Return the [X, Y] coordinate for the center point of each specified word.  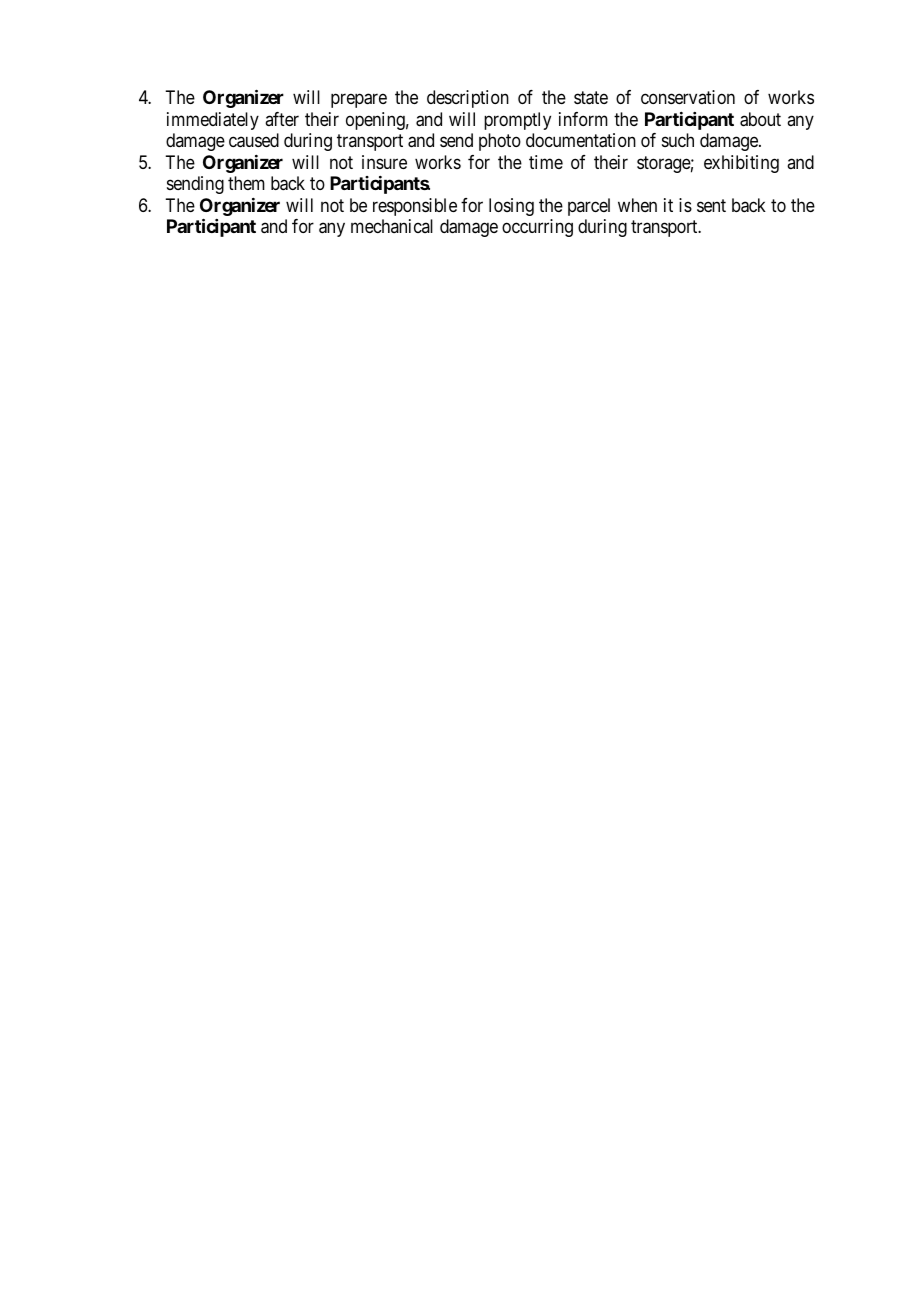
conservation [688, 97]
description [468, 99]
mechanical [392, 226]
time [546, 162]
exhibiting [741, 164]
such [678, 140]
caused [254, 140]
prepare [359, 101]
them [246, 183]
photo [500, 142]
